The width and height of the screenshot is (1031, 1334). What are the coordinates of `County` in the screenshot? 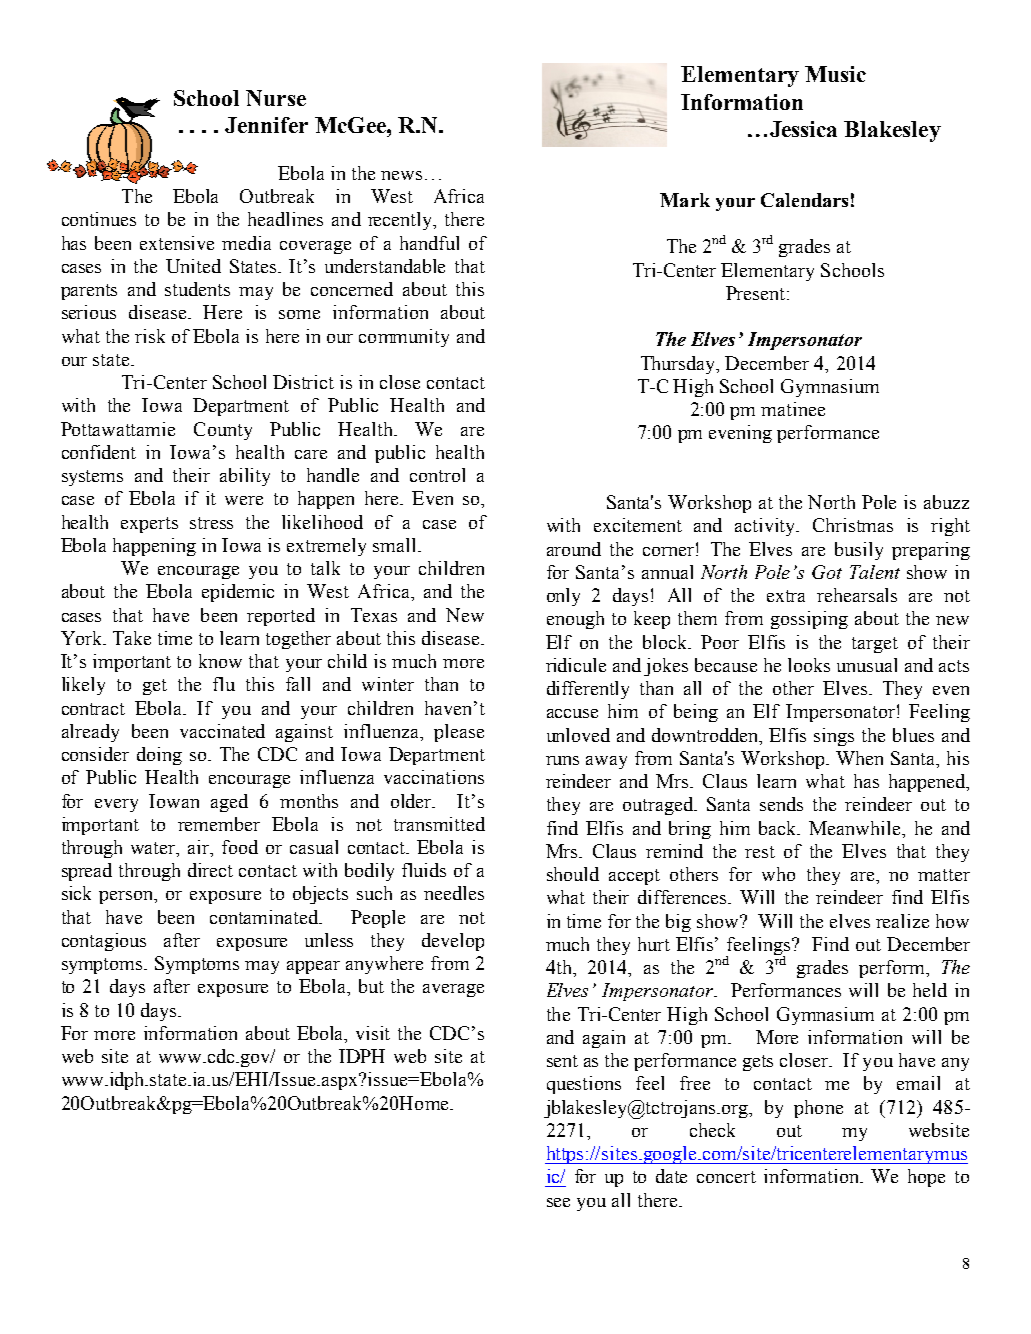 It's located at (223, 431).
